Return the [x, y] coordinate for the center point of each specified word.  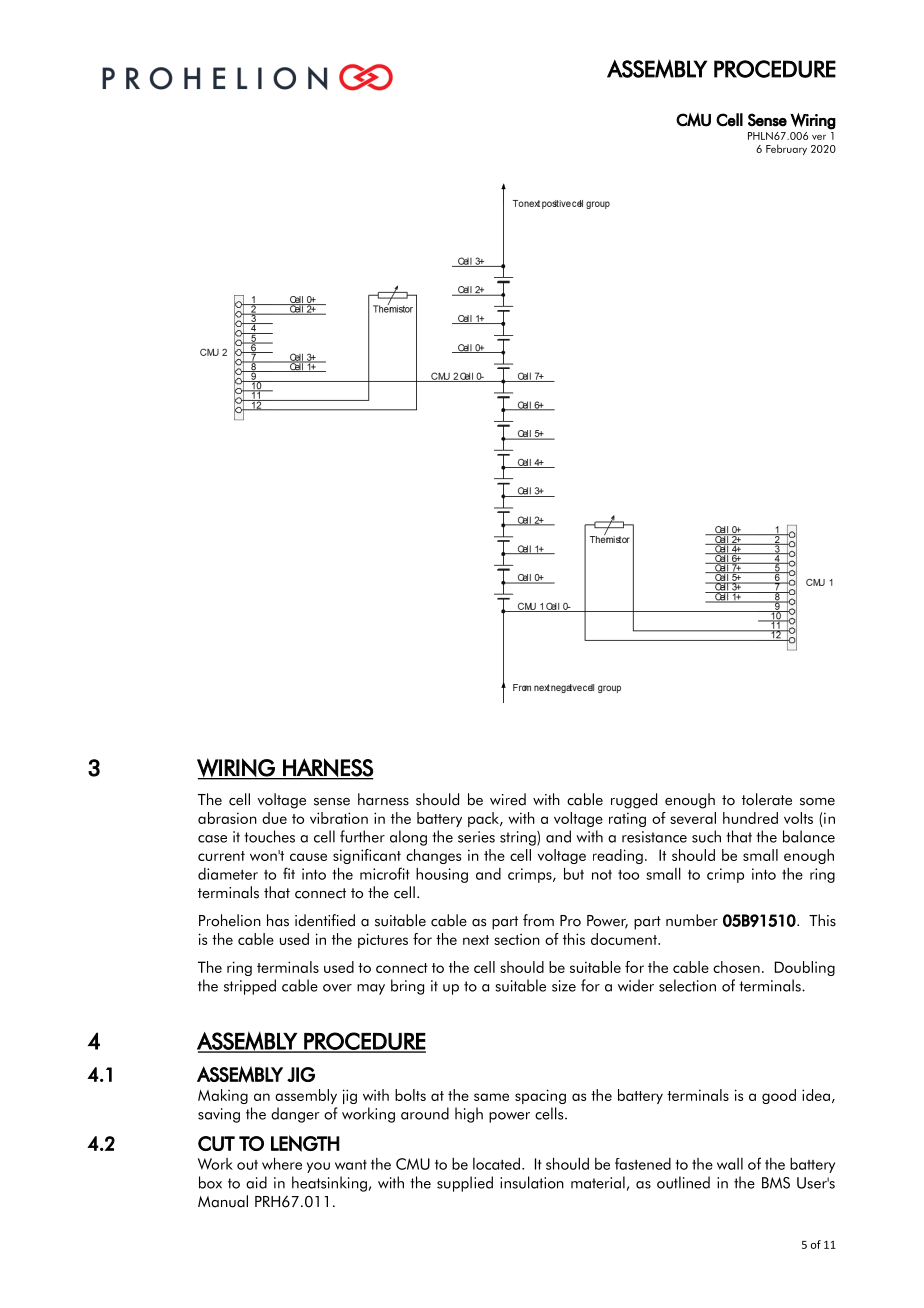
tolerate [767, 799]
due [274, 818]
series [476, 837]
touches [269, 836]
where [282, 1163]
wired [508, 799]
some [817, 802]
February [786, 149]
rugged [634, 801]
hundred [750, 818]
